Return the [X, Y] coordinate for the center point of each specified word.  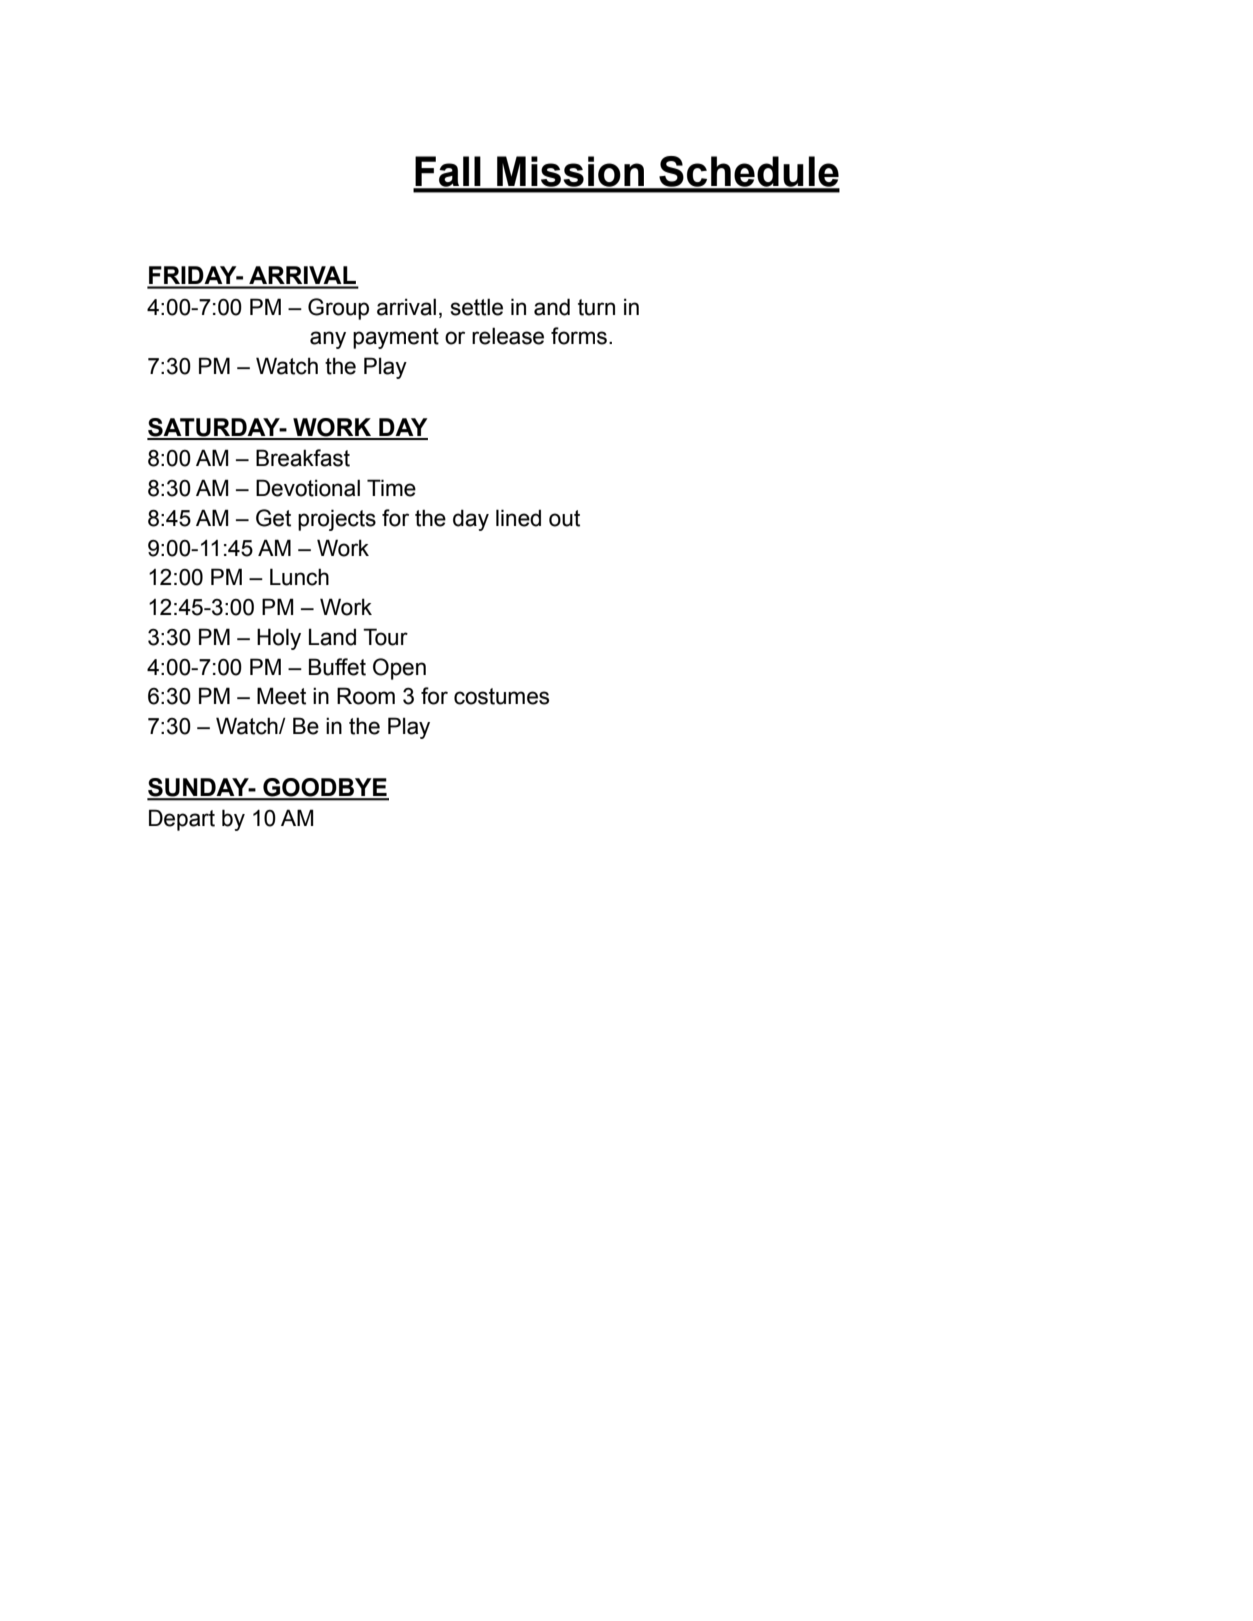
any [328, 340]
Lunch [299, 577]
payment [396, 338]
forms [579, 336]
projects [337, 520]
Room [366, 696]
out [564, 518]
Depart [182, 820]
